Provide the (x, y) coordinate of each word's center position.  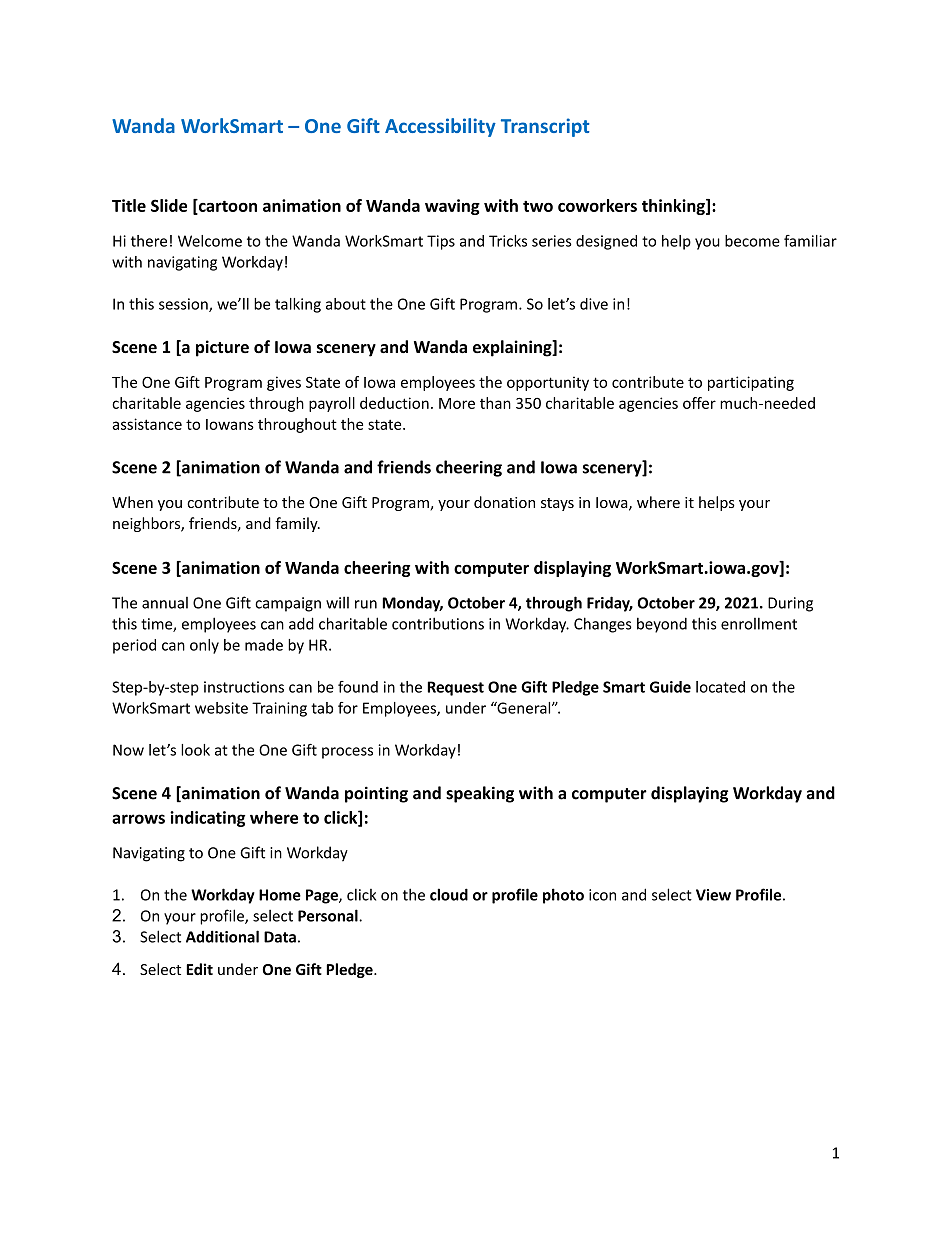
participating (751, 383)
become (752, 241)
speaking (480, 794)
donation (504, 502)
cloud (449, 894)
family (297, 524)
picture (222, 348)
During (790, 604)
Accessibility (440, 127)
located (720, 687)
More (457, 403)
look (195, 750)
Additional (222, 936)
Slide (169, 205)
